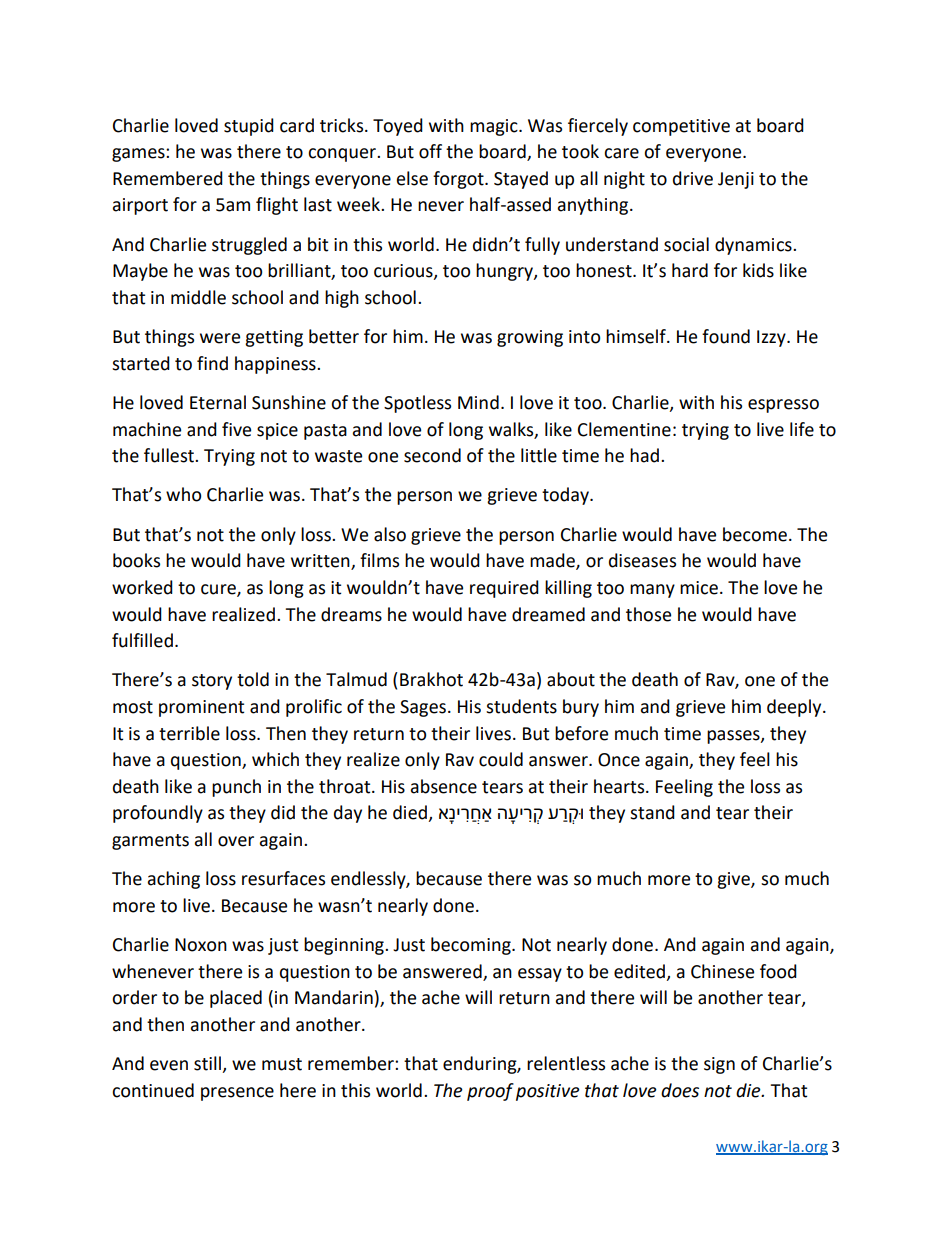 This screenshot has height=1233, width=952. I want to click on Once, so click(619, 760).
